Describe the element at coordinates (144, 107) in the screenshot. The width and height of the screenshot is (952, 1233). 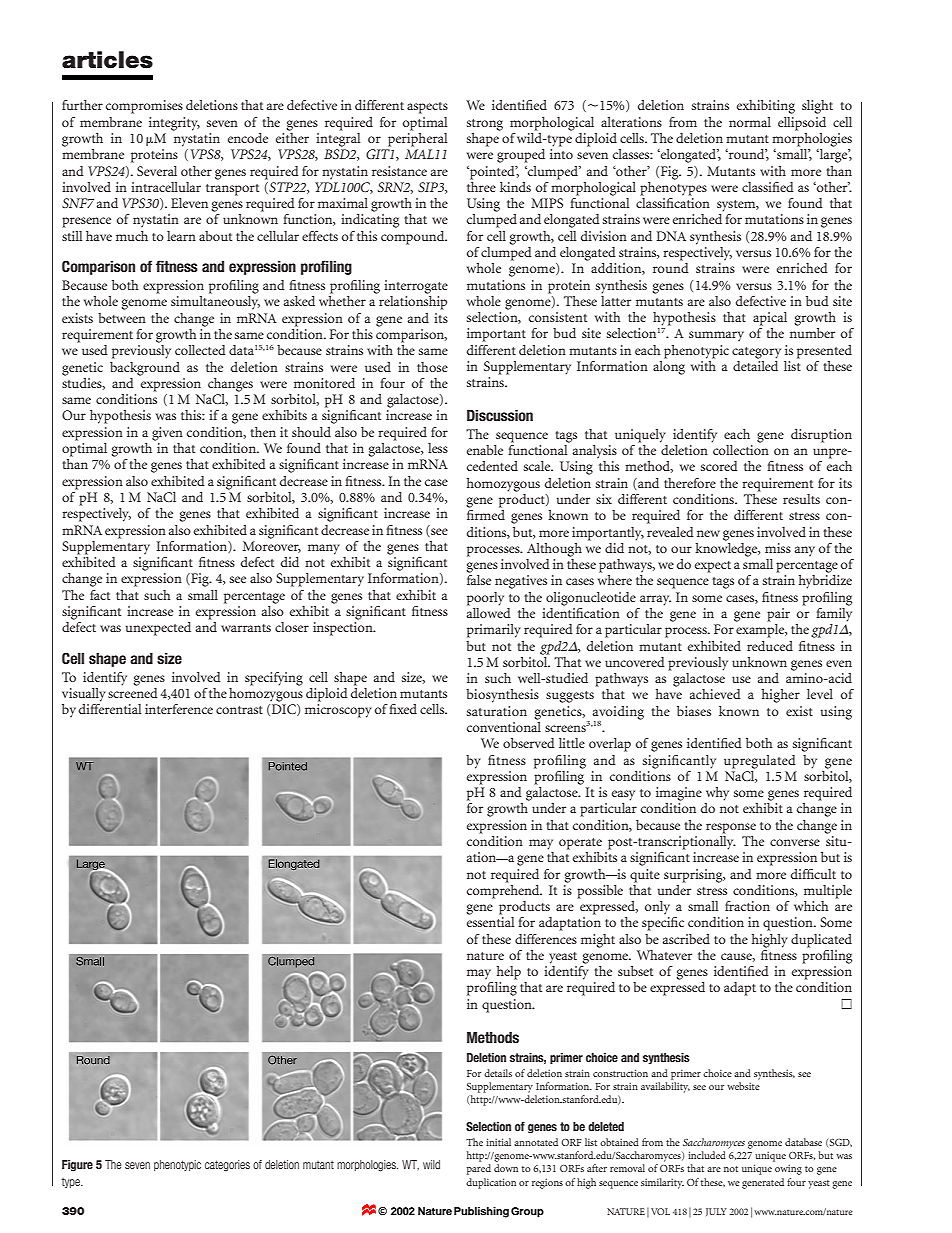
I see `compromises` at that location.
